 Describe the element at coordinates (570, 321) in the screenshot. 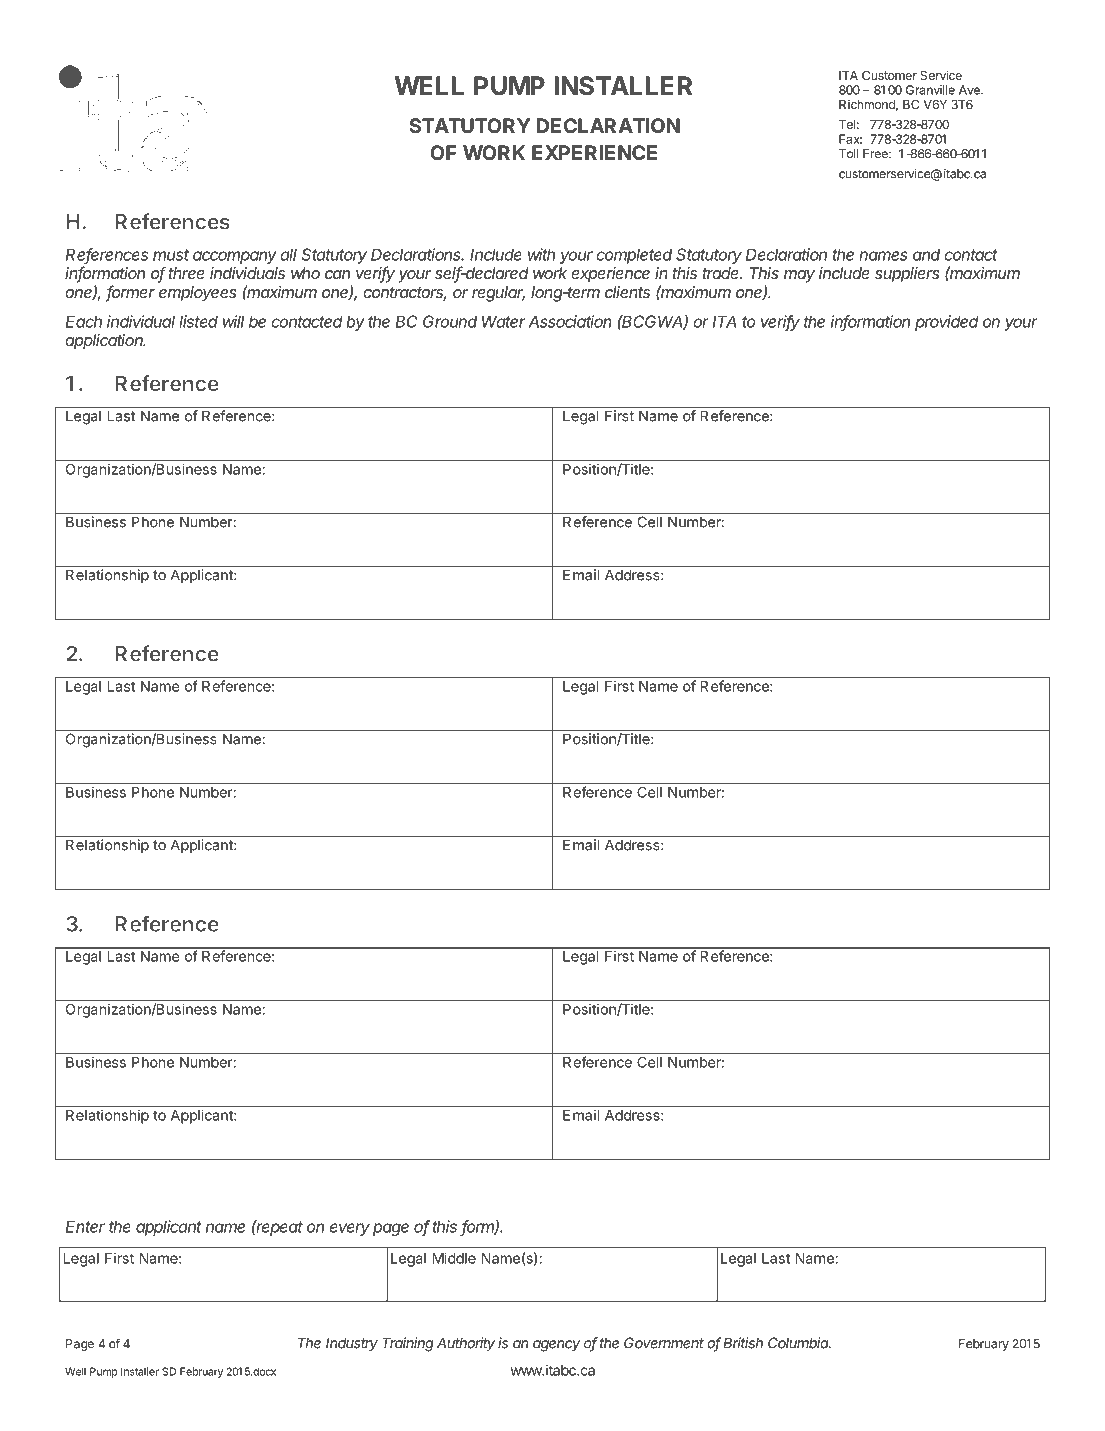

I see `Association` at that location.
